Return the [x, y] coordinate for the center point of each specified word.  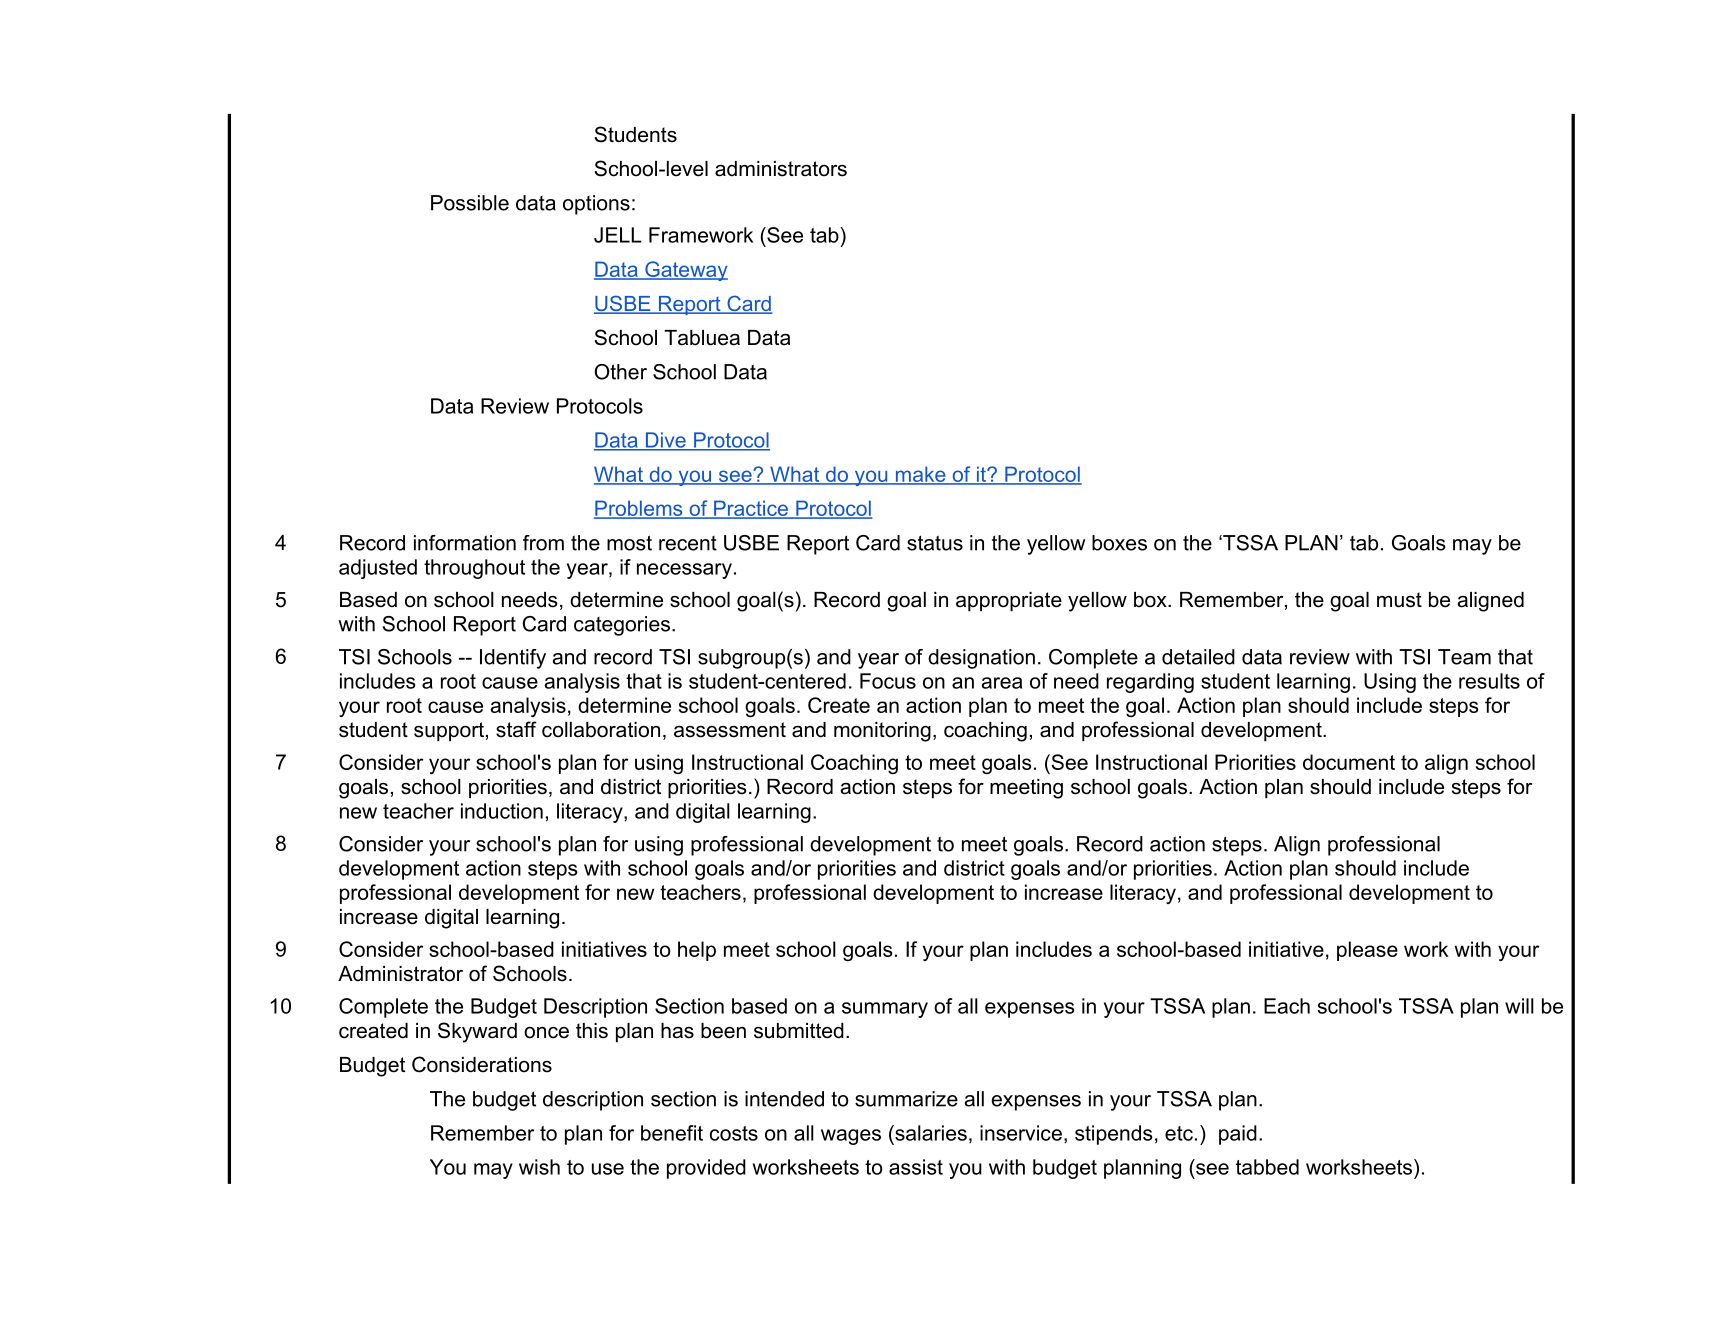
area [1001, 683]
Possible [470, 203]
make [920, 475]
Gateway [685, 271]
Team [1464, 657]
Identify [513, 659]
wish [539, 1167]
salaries [930, 1133]
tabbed [1267, 1167]
